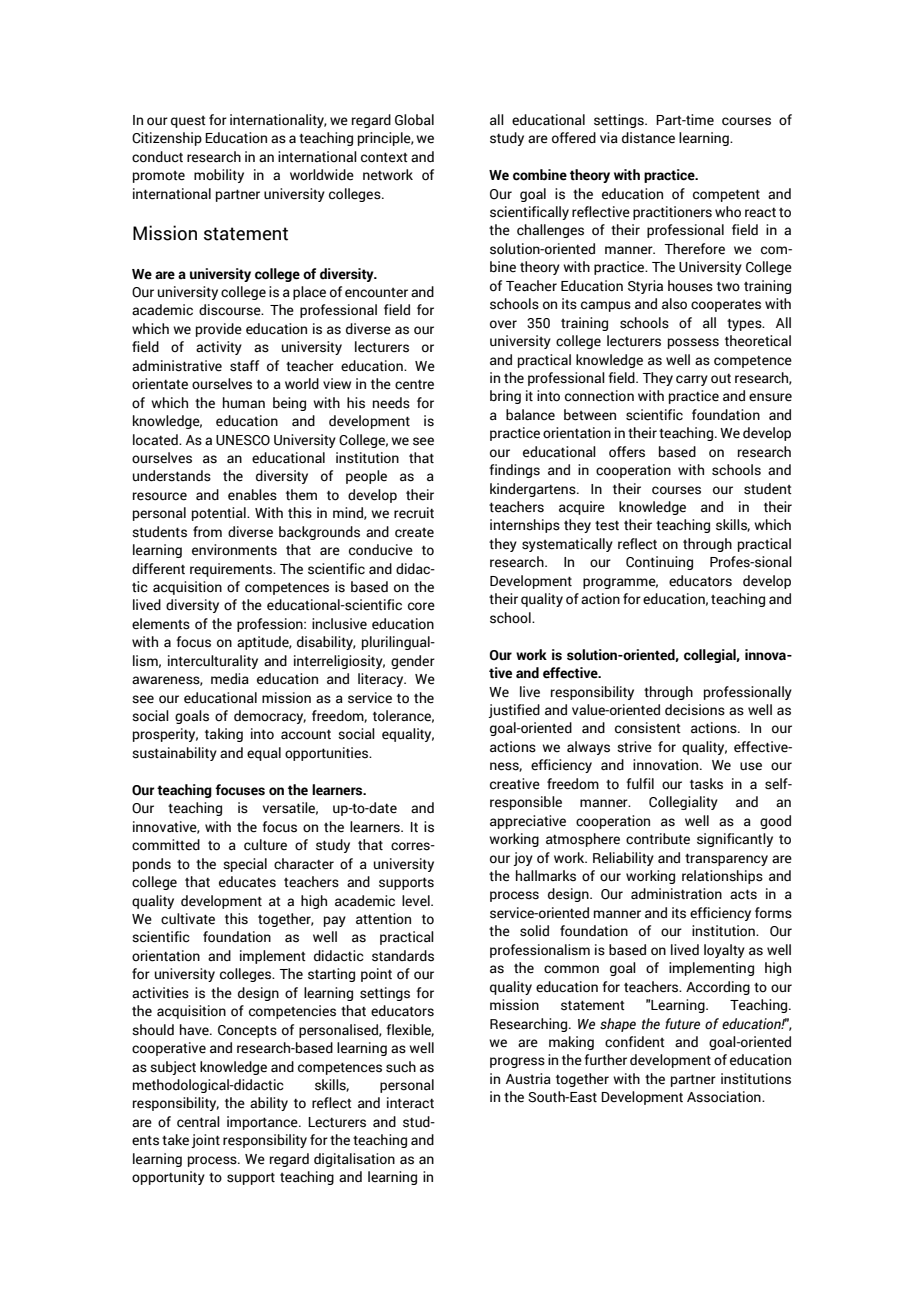  What do you see at coordinates (205, 1141) in the screenshot?
I see `joint` at bounding box center [205, 1141].
